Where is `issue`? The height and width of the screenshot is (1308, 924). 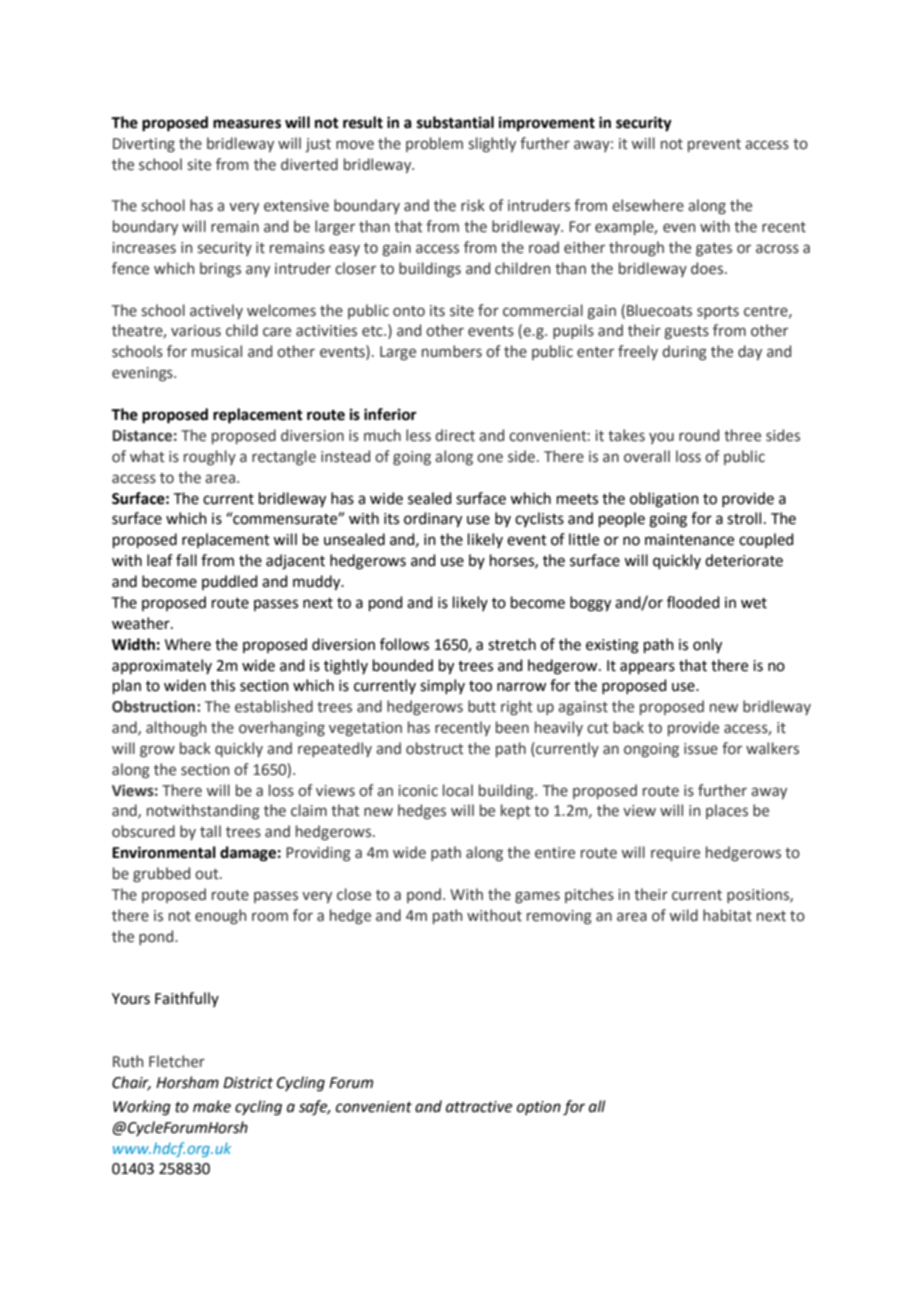 issue is located at coordinates (701, 749).
